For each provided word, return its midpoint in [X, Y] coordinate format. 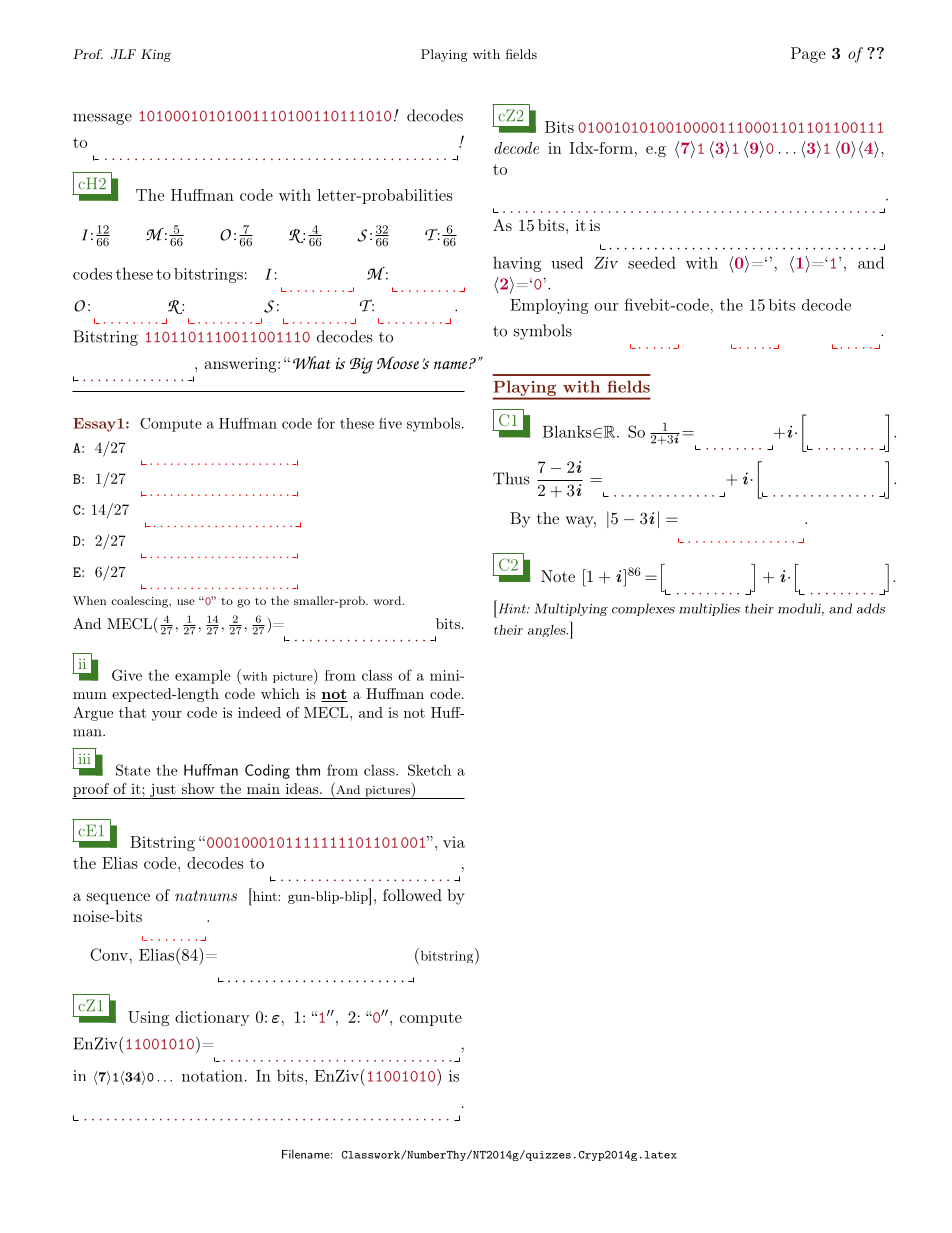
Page [808, 55]
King [156, 55]
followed [412, 895]
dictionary [212, 1018]
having [517, 264]
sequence [118, 899]
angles [548, 631]
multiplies [709, 609]
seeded [652, 262]
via [454, 842]
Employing [549, 306]
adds [871, 608]
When [89, 600]
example [202, 677]
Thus [511, 478]
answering [242, 365]
